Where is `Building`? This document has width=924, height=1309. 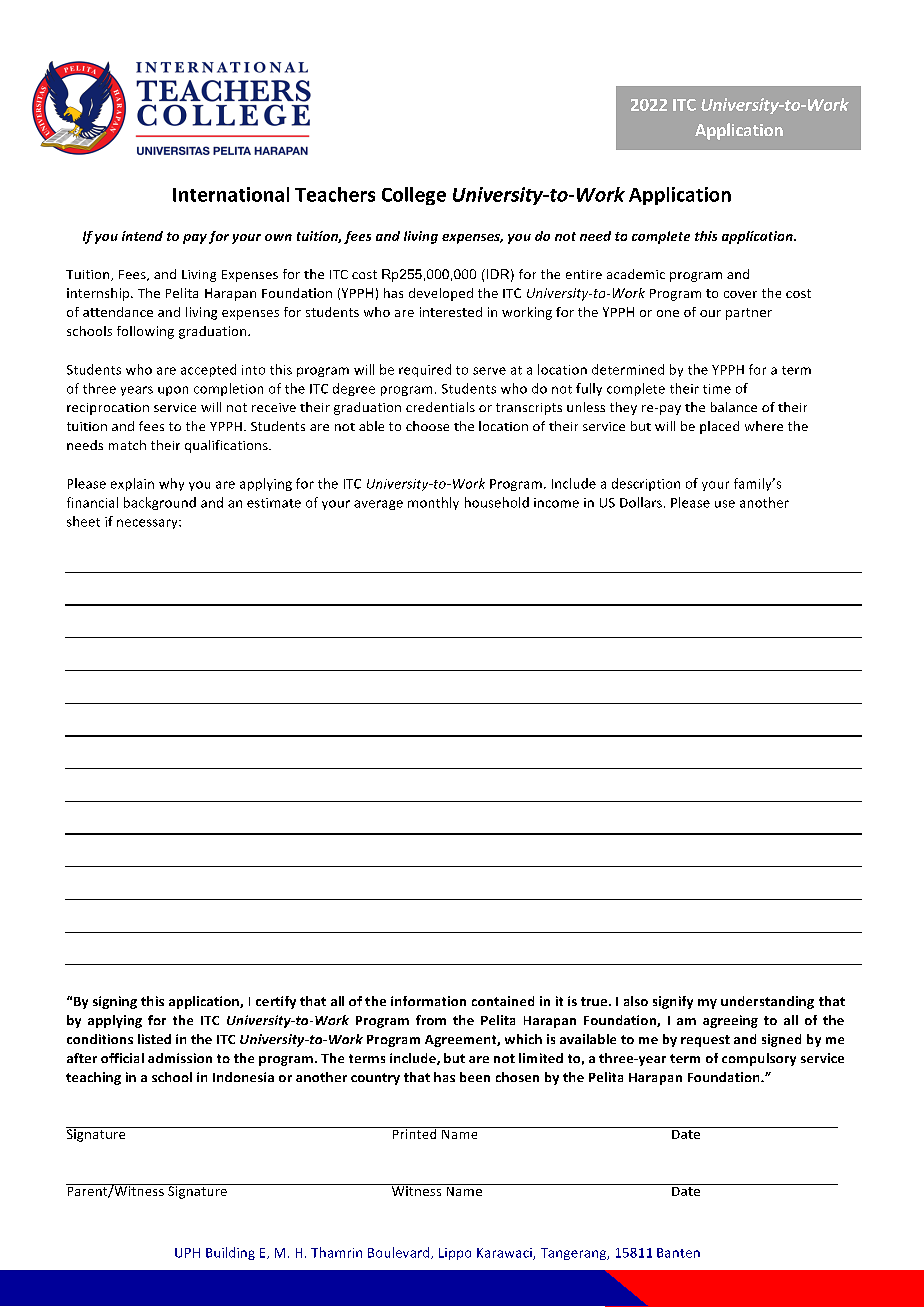
Building is located at coordinates (230, 1253).
